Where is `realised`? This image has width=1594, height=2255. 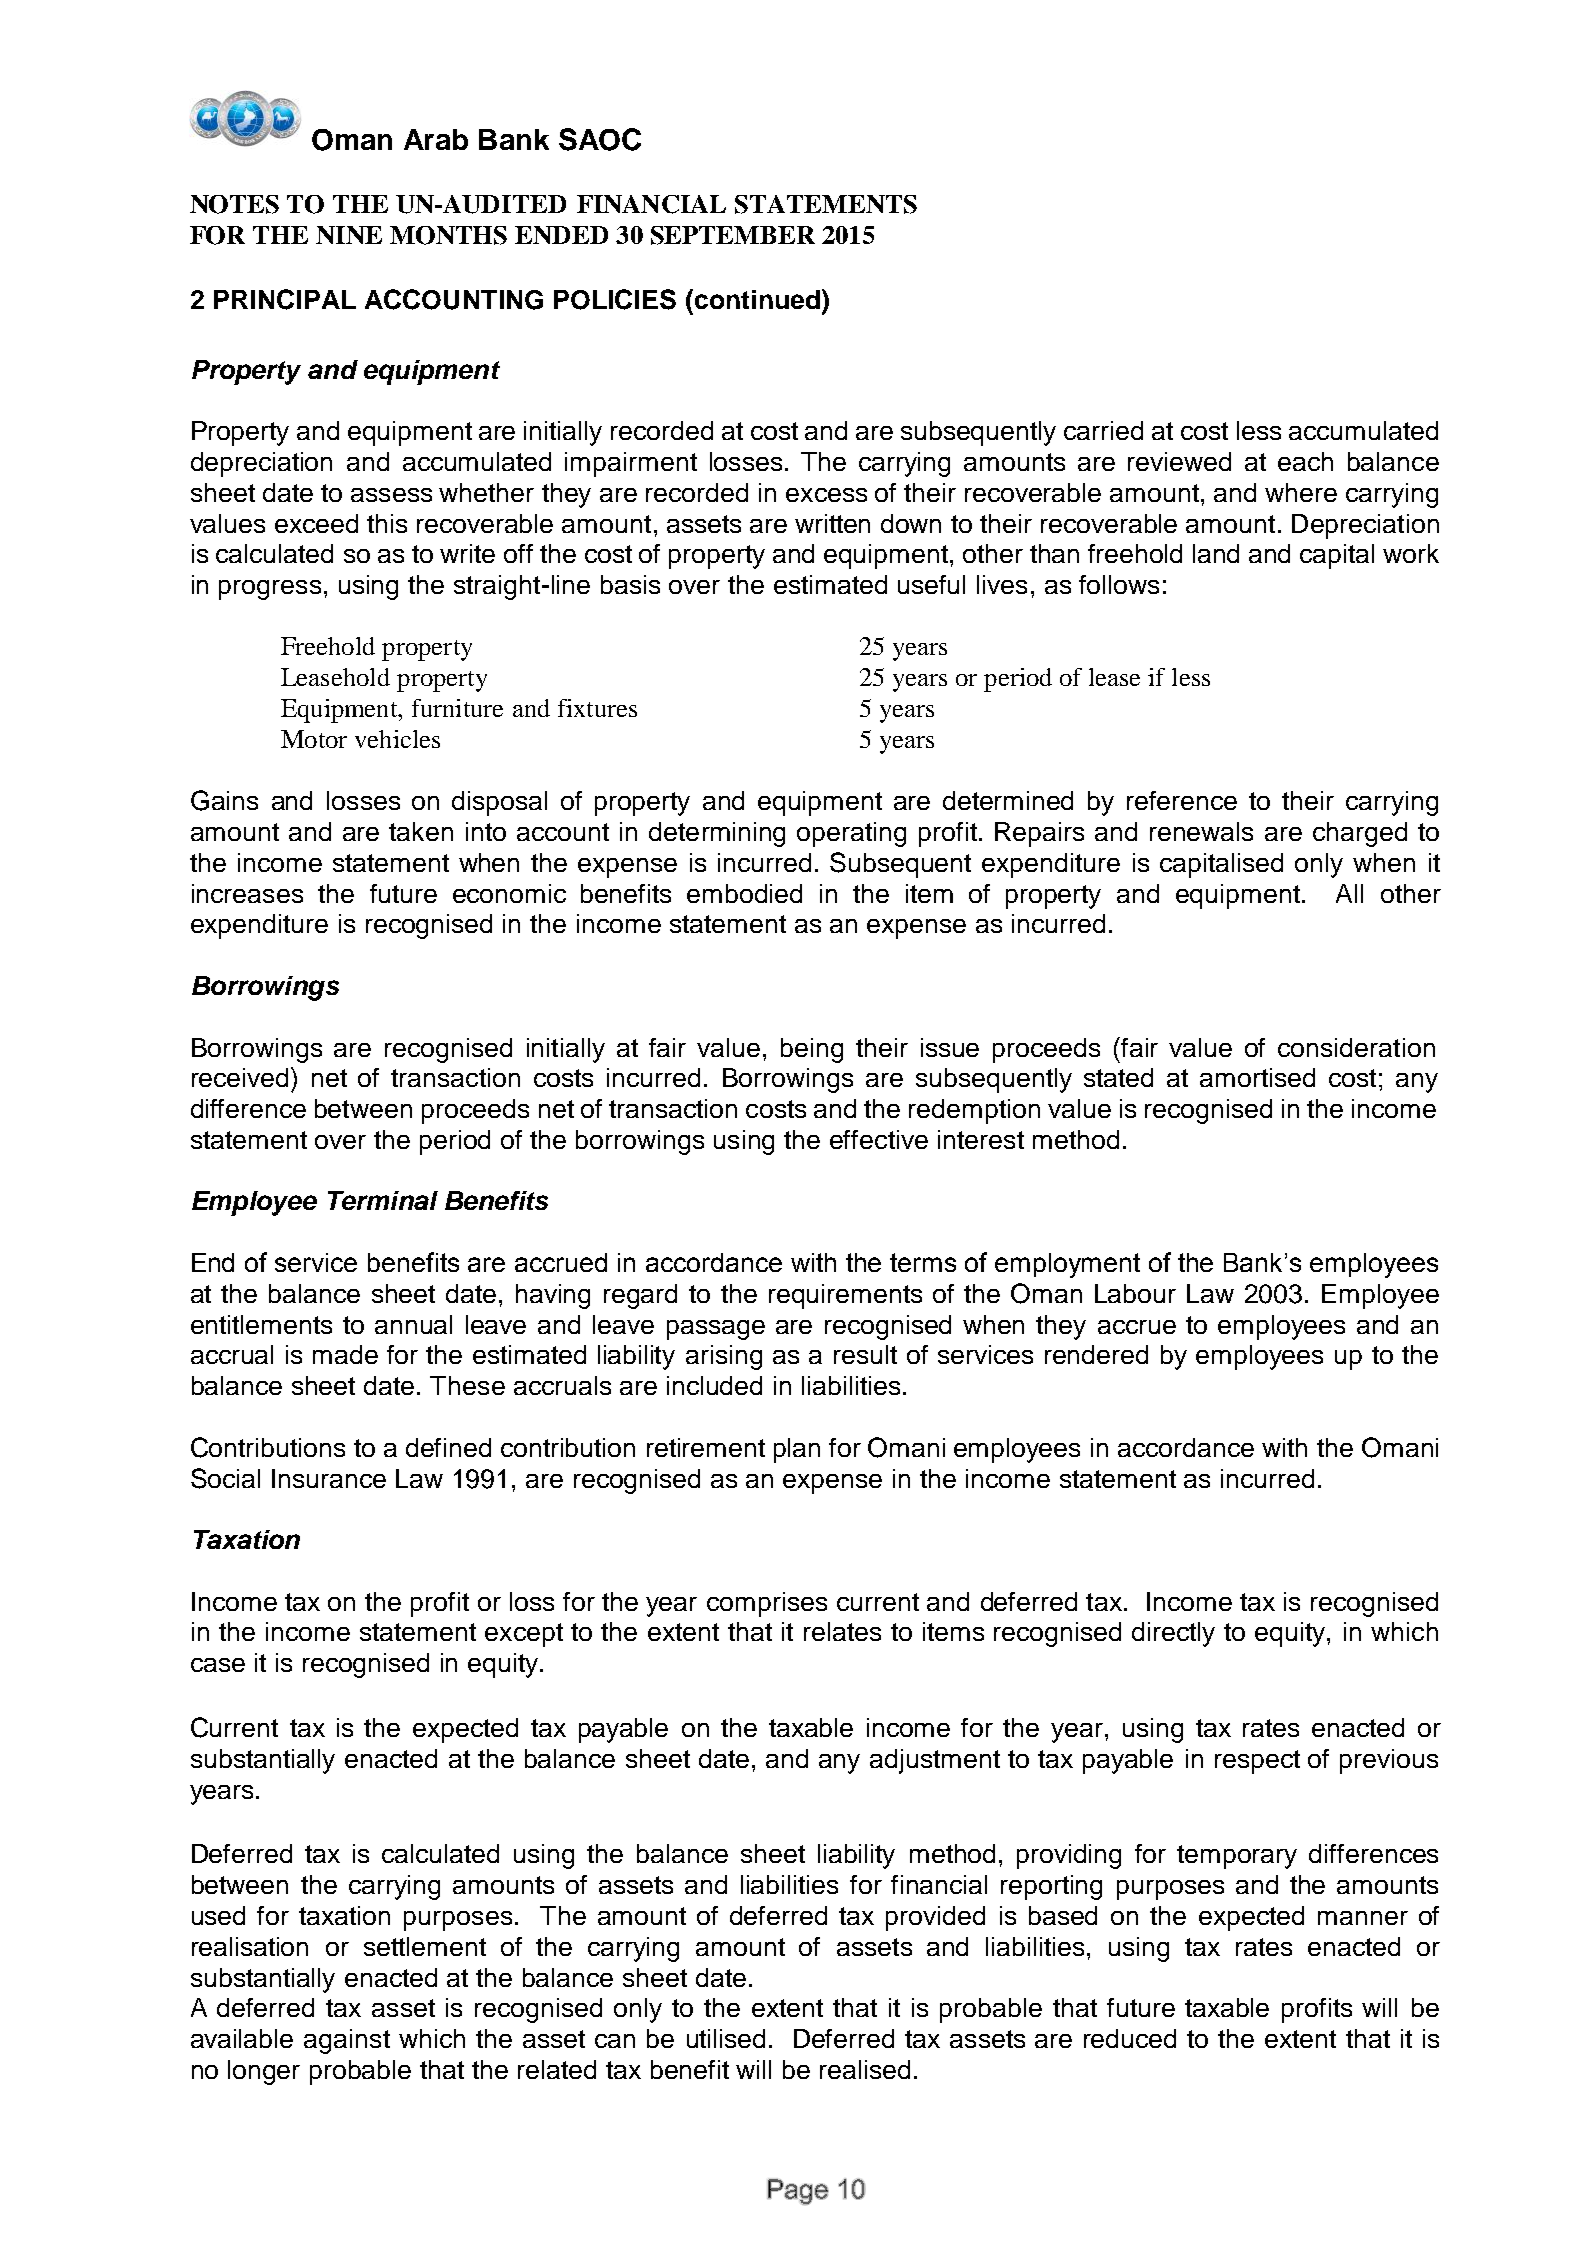 realised is located at coordinates (865, 2069).
